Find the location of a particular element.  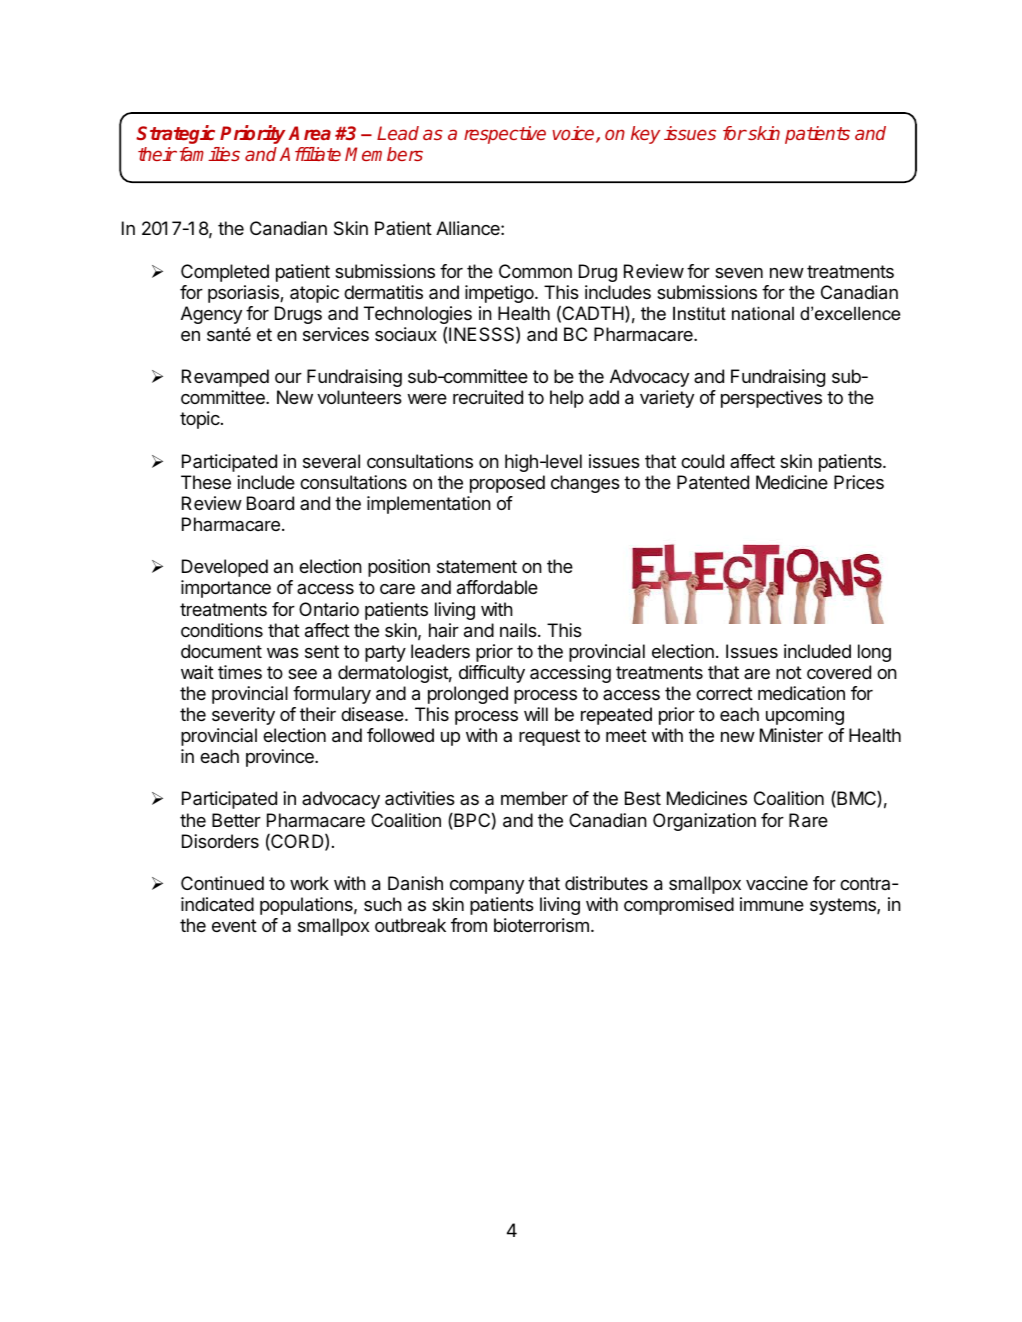

nails is located at coordinates (519, 630).
